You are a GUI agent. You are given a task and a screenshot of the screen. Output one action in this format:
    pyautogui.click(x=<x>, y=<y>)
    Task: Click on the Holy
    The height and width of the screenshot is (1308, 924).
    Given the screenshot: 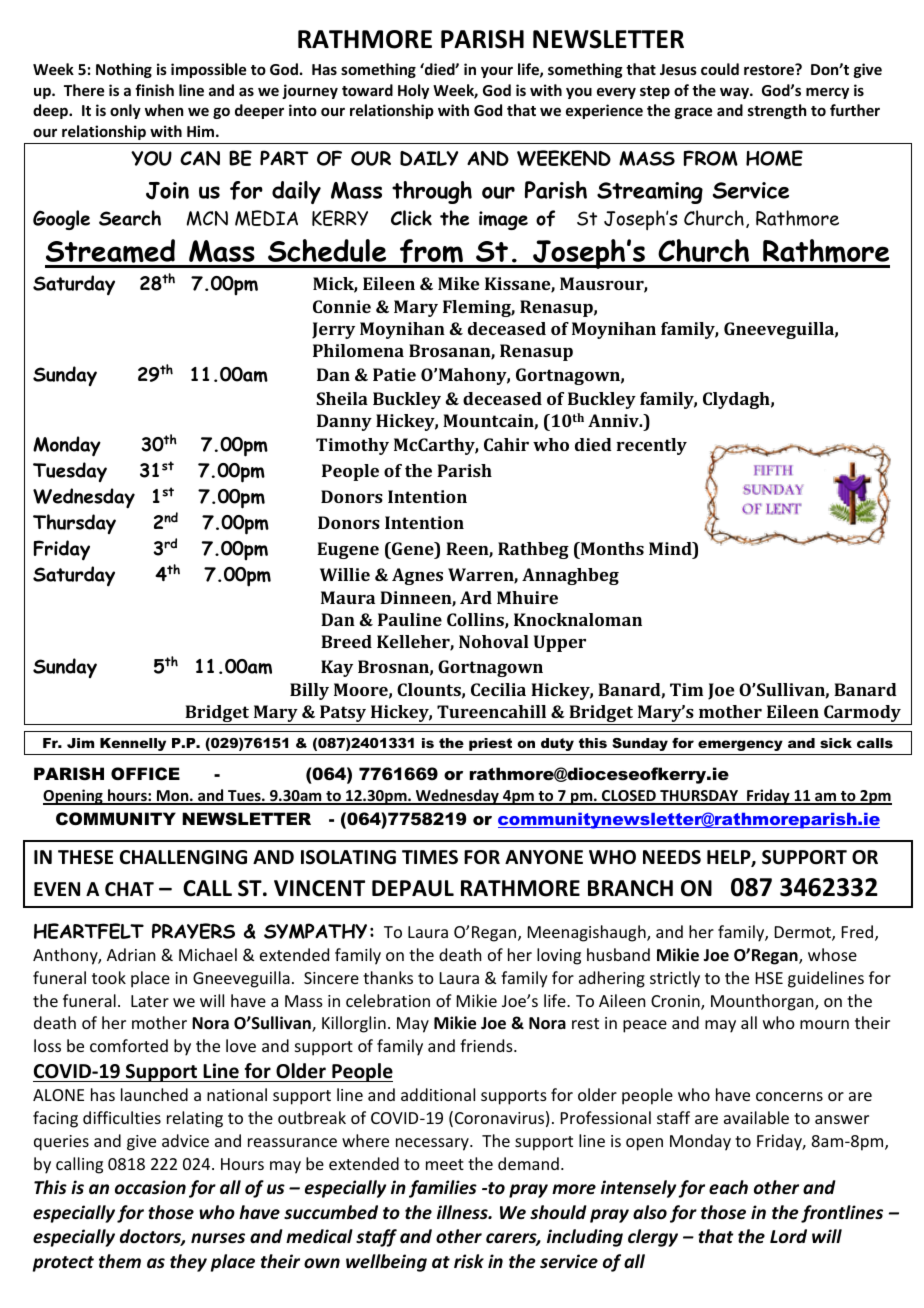 What is the action you would take?
    pyautogui.click(x=413, y=91)
